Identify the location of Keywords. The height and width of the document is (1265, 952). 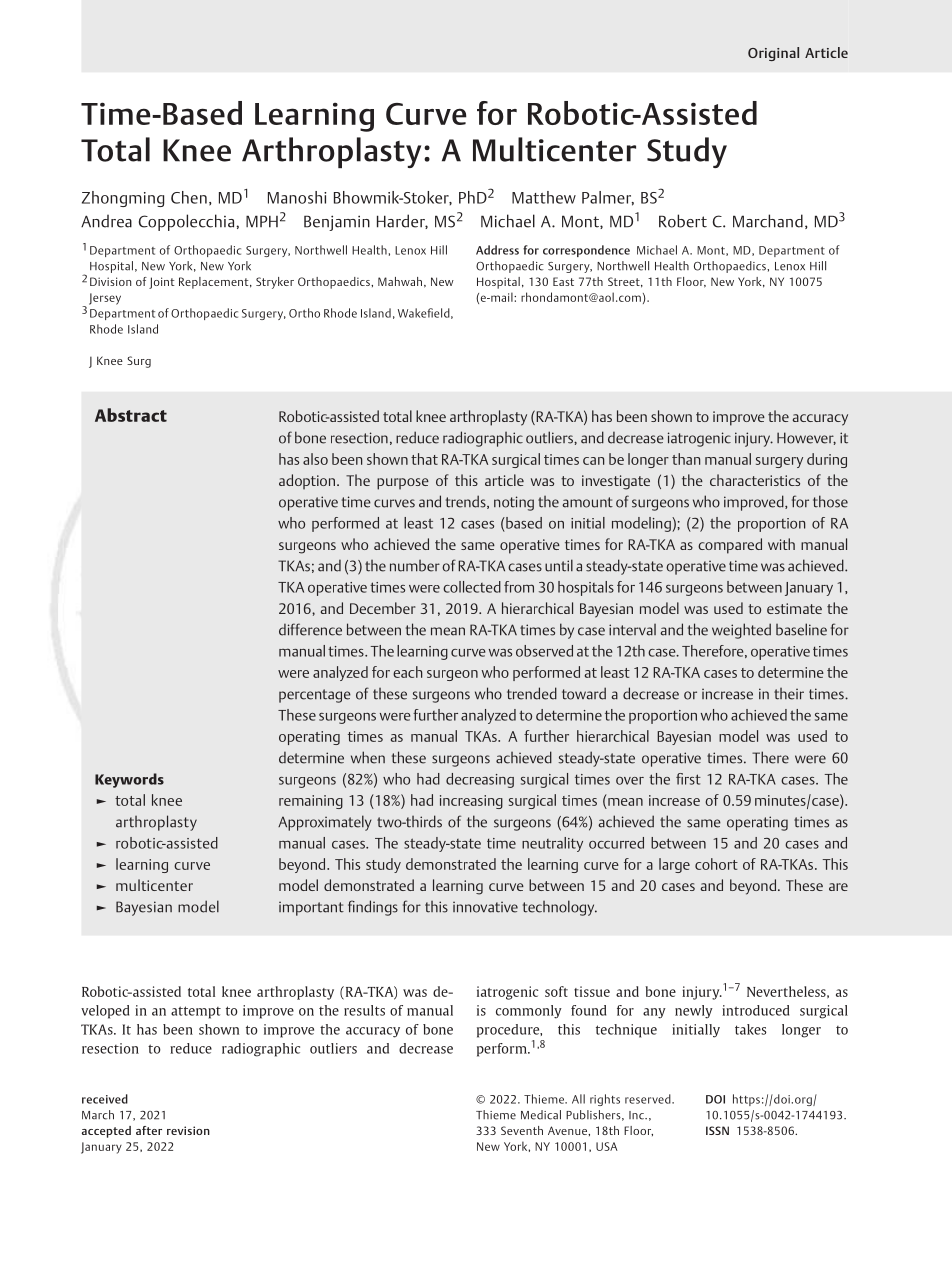
(129, 780).
